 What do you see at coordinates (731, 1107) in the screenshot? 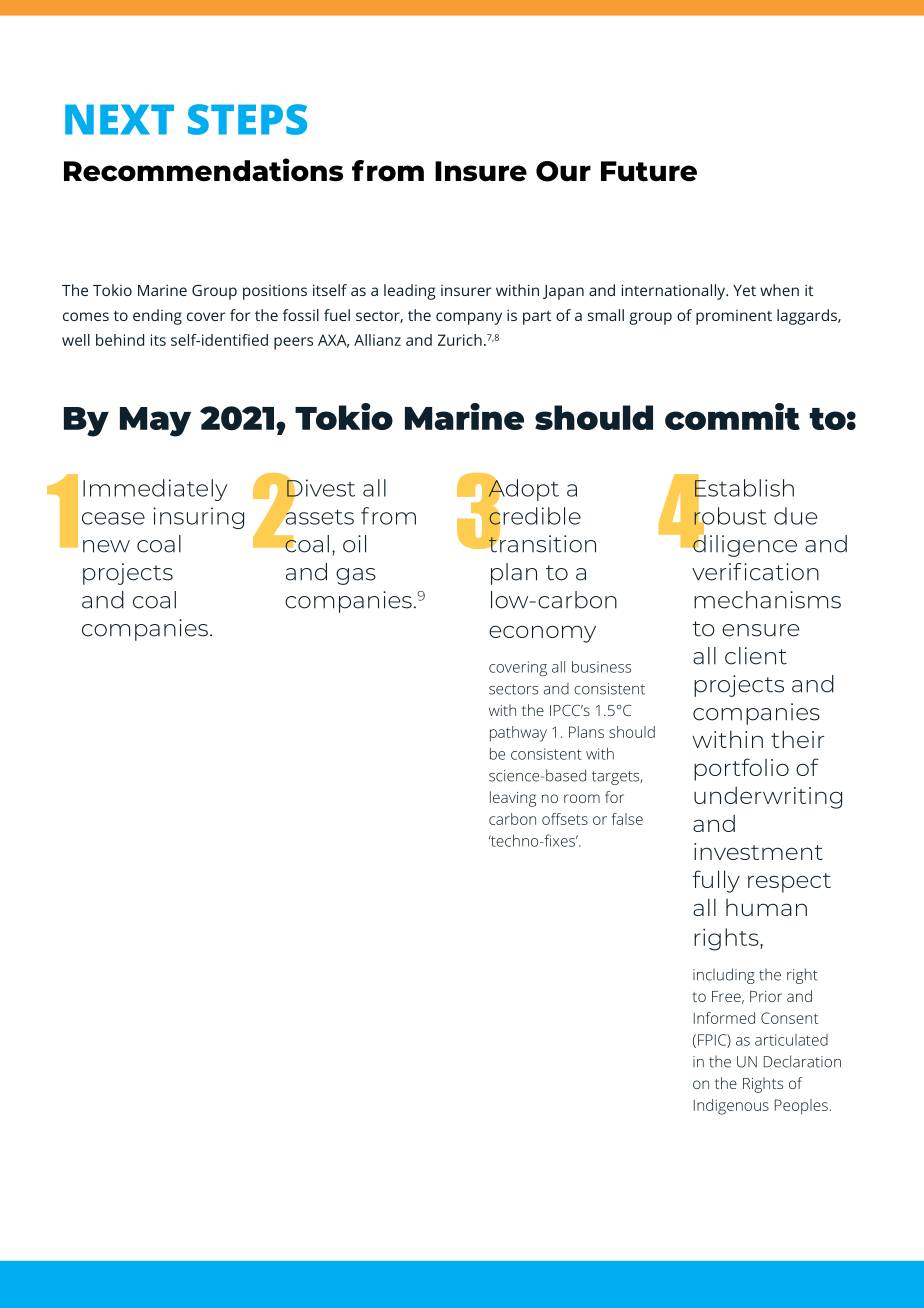
I see `Indigenous` at bounding box center [731, 1107].
